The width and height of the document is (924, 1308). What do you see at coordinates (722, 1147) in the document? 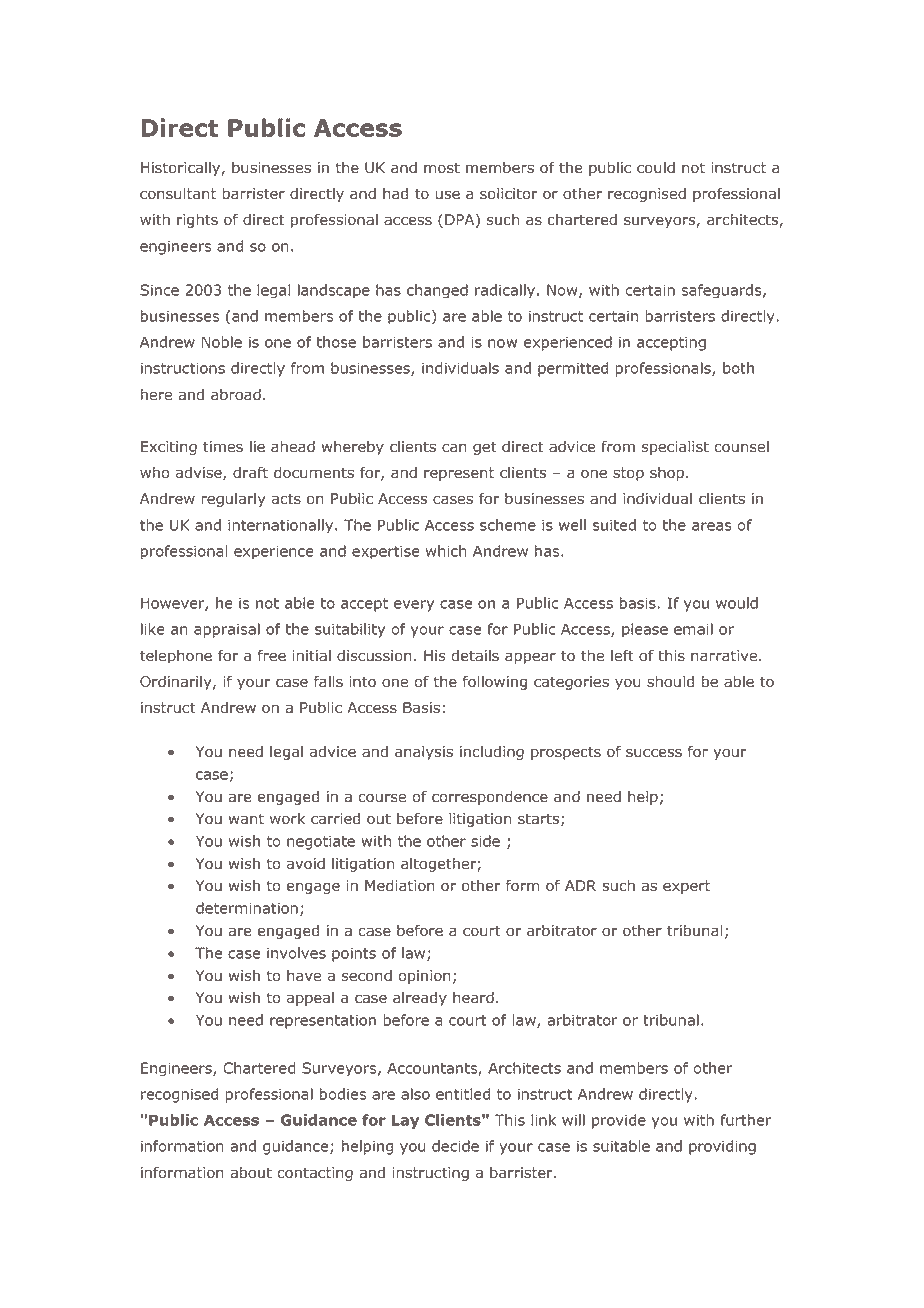
I see `providing` at bounding box center [722, 1147].
